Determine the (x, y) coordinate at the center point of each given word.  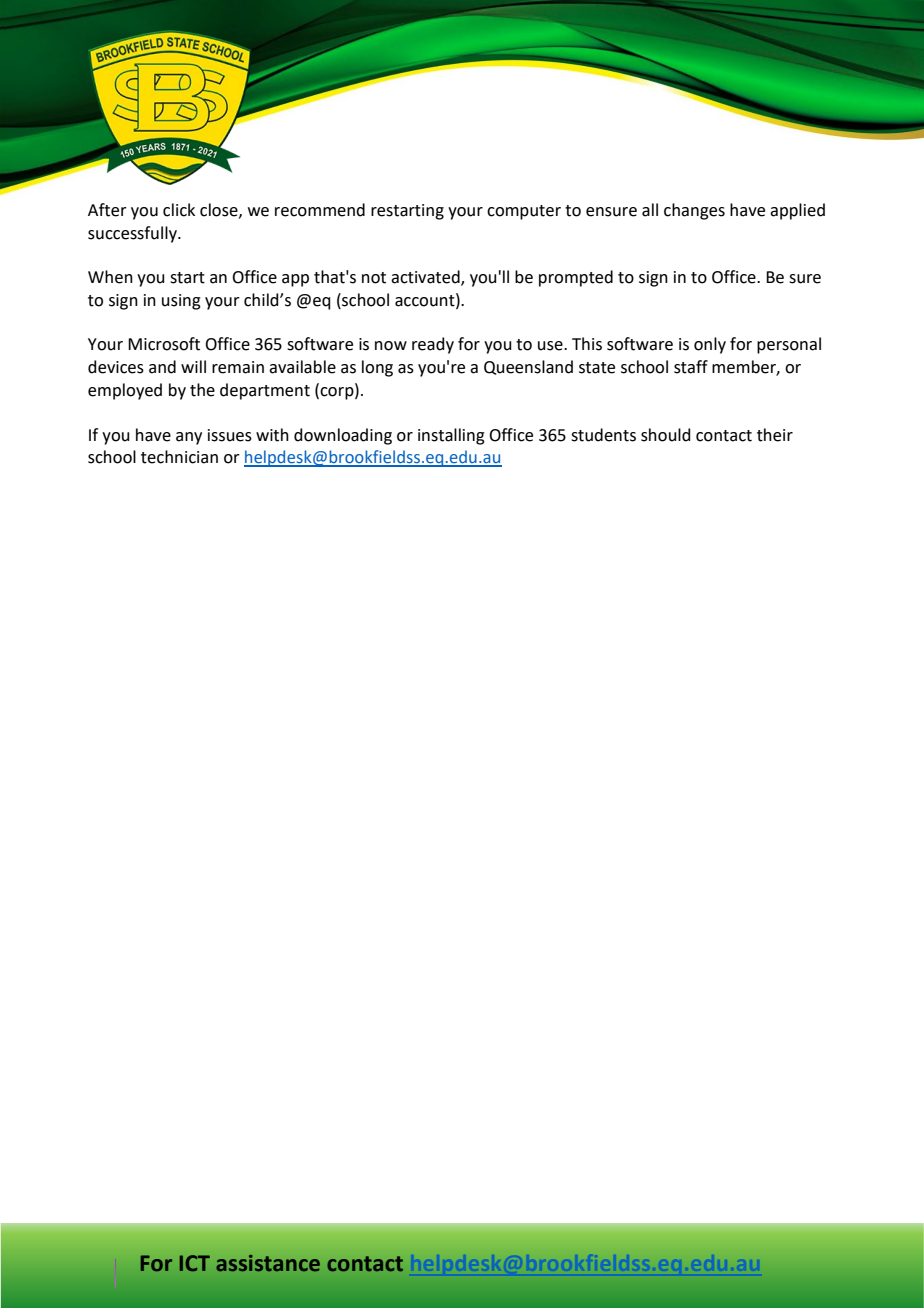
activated (426, 278)
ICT (195, 1263)
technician (179, 457)
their (775, 435)
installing (451, 436)
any (189, 438)
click (179, 210)
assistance (268, 1263)
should (666, 435)
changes (694, 211)
